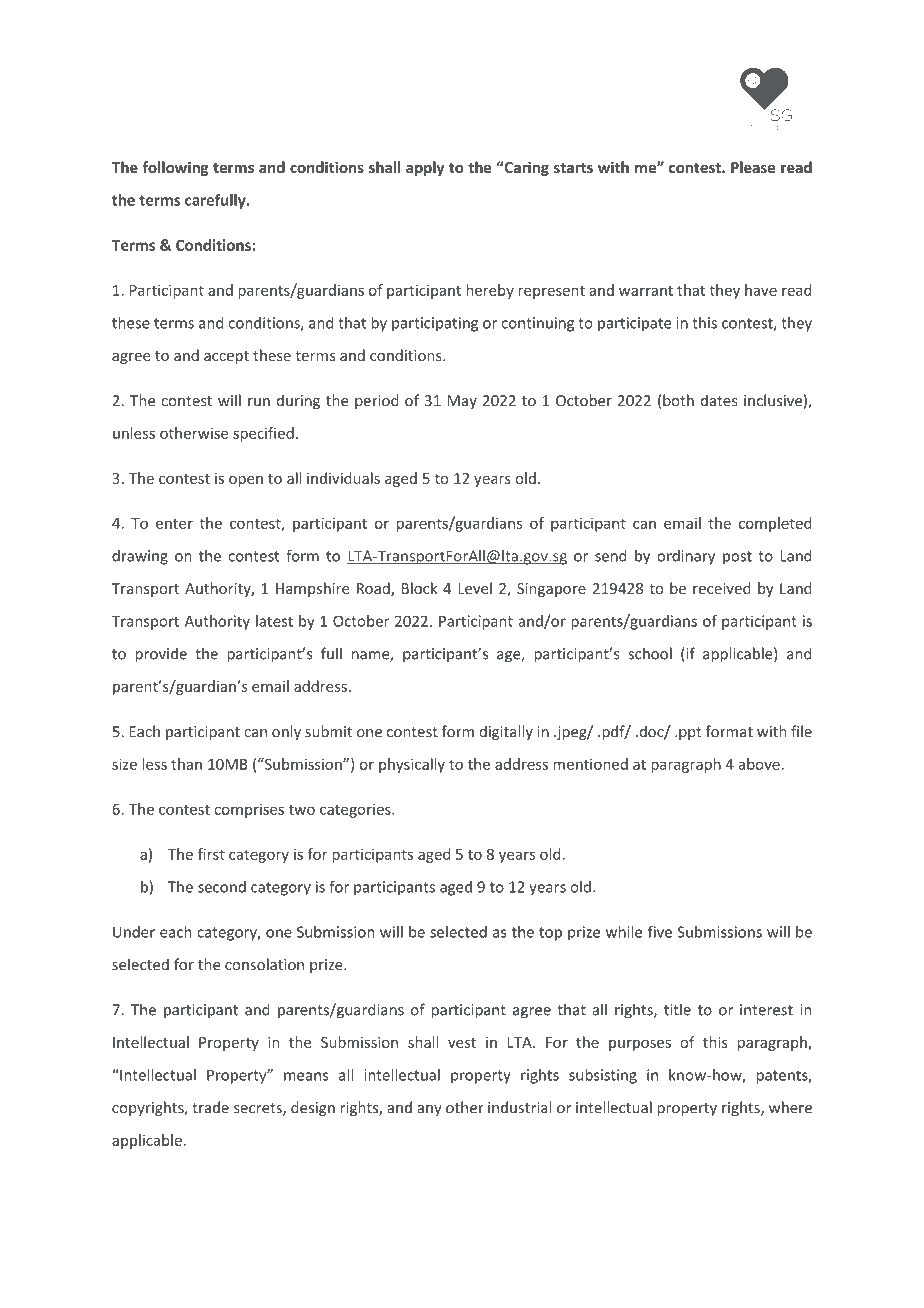  I want to click on ppt, so click(690, 733).
